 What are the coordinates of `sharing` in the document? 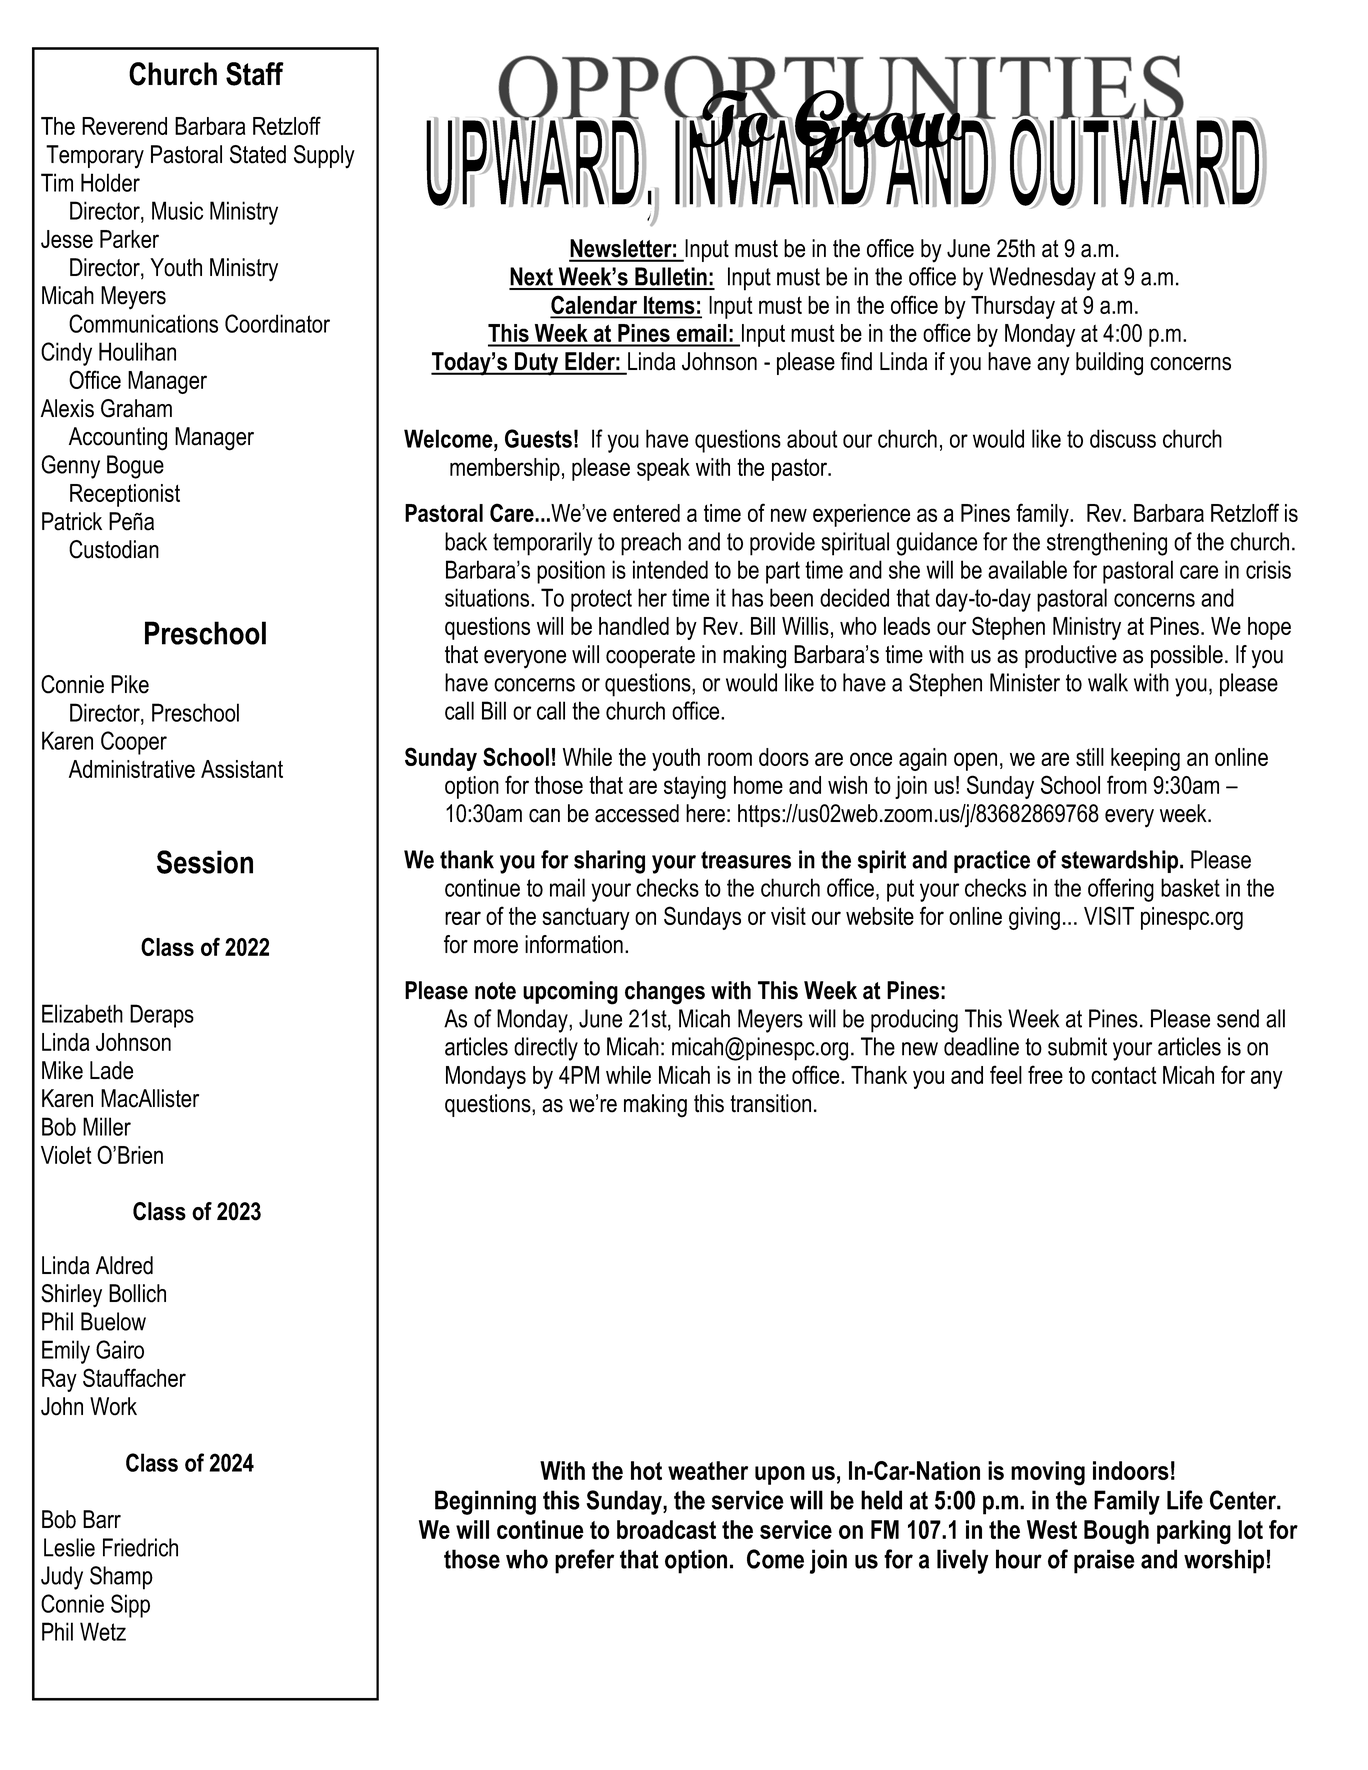 It's located at (609, 862).
